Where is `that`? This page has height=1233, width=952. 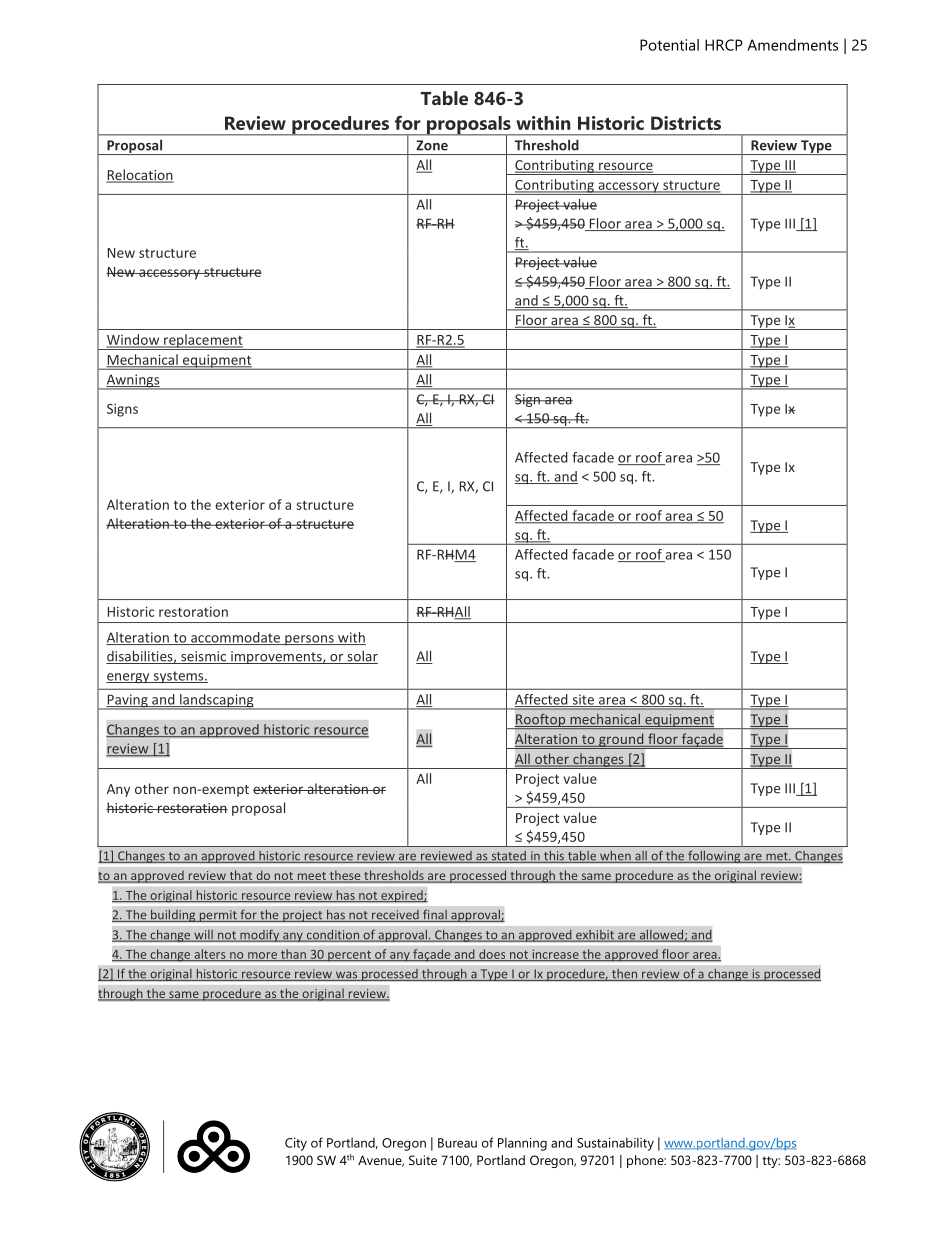 that is located at coordinates (241, 876).
